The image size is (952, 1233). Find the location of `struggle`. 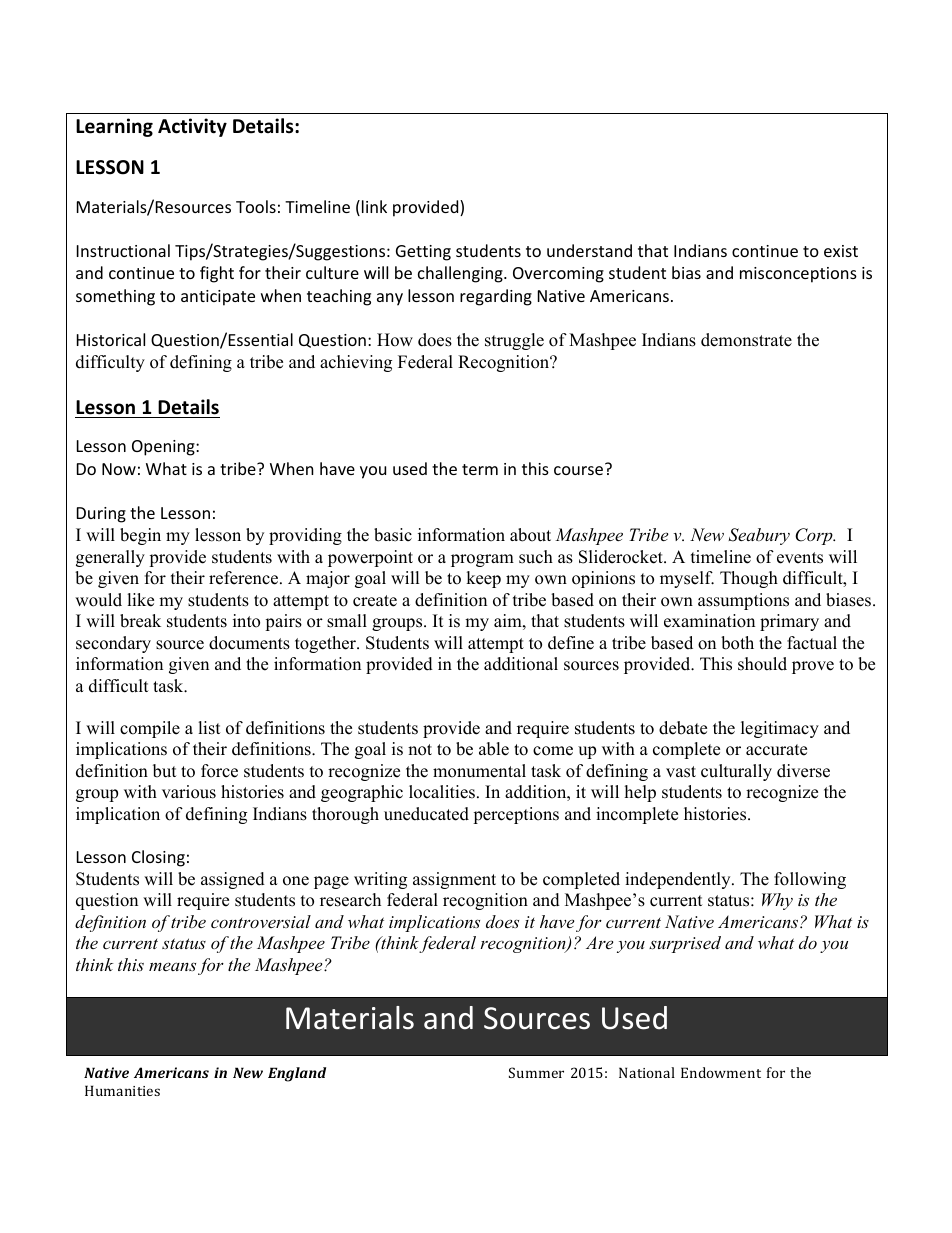

struggle is located at coordinates (514, 341).
